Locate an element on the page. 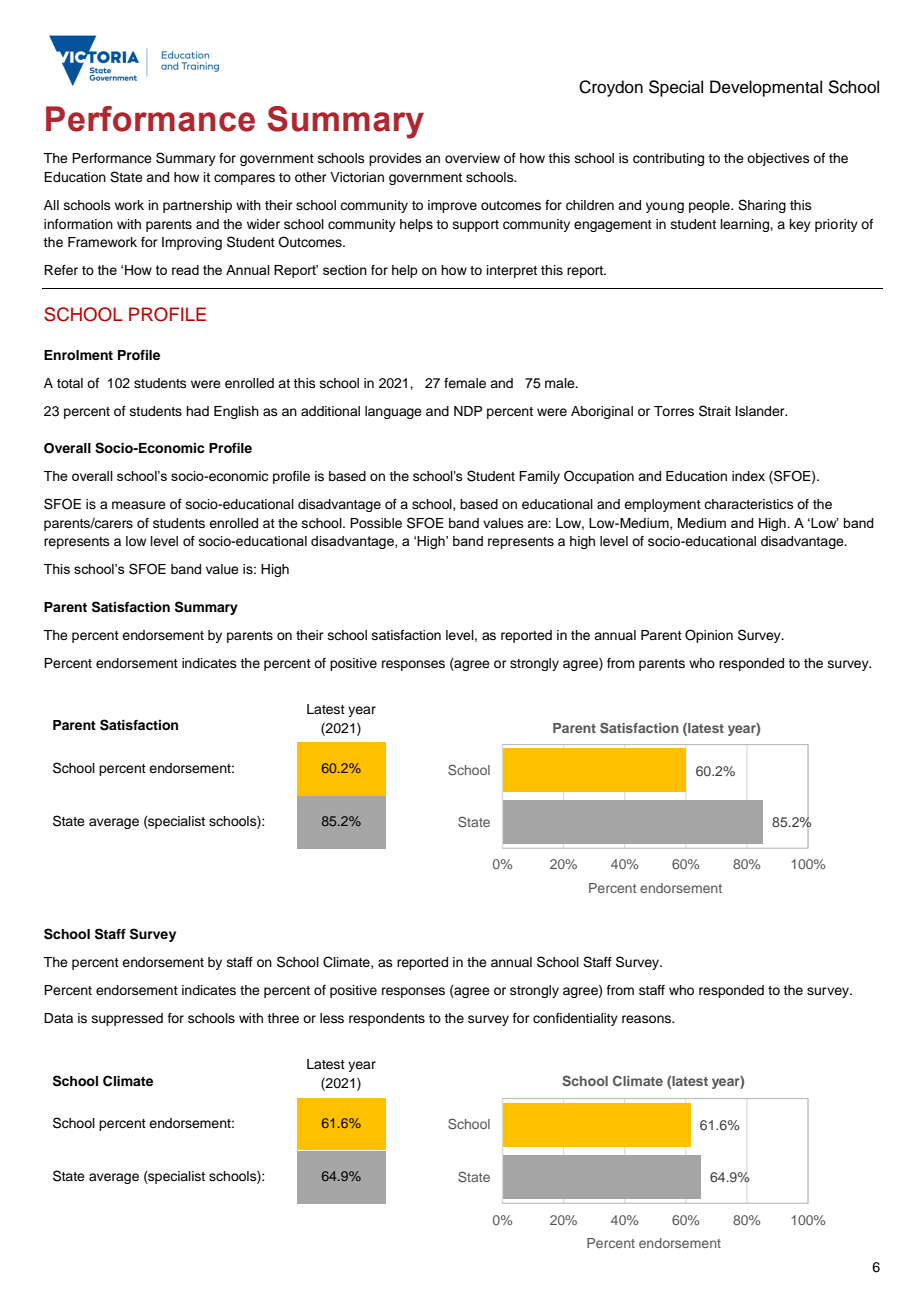 This document has height=1309, width=924. measure is located at coordinates (139, 505).
